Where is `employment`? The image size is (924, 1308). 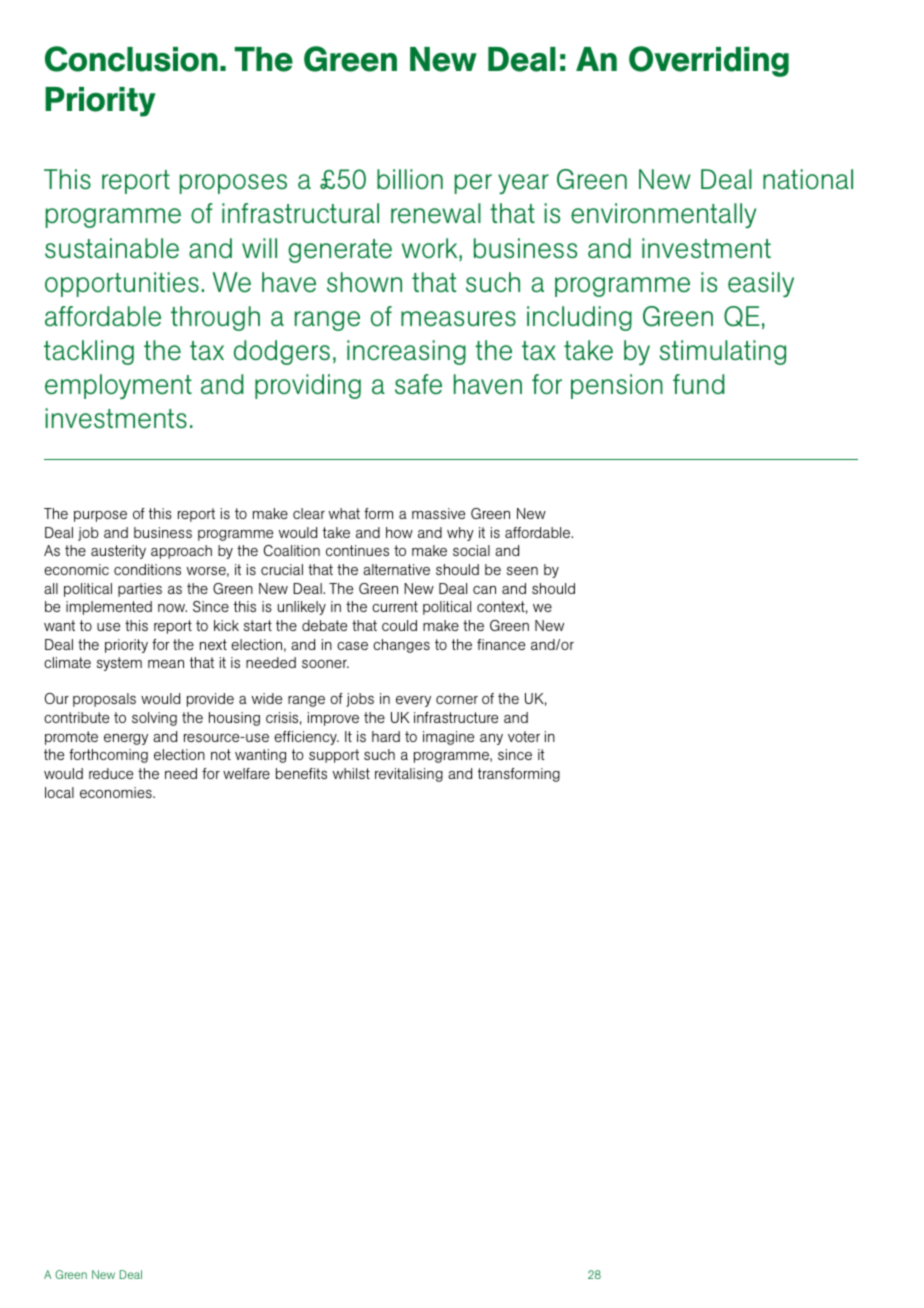 employment is located at coordinates (118, 387).
